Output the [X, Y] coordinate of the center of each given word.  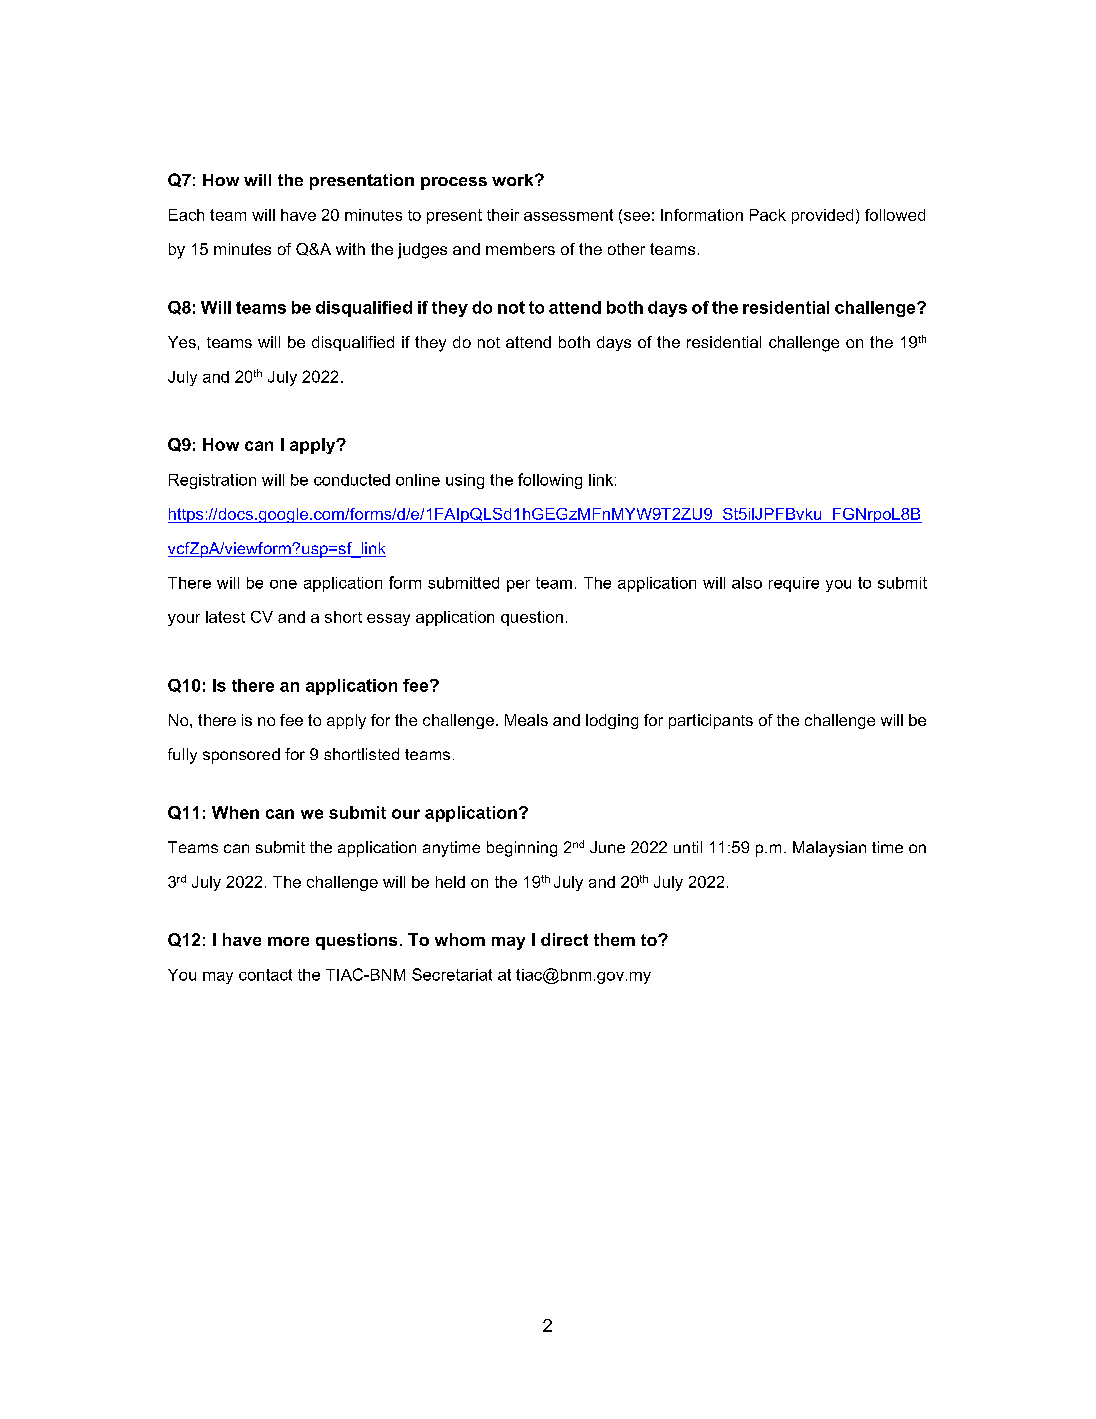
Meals [526, 720]
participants [711, 721]
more [288, 941]
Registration [212, 481]
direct [564, 939]
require [794, 584]
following [550, 481]
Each [186, 215]
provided [822, 216]
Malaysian [829, 849]
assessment [568, 215]
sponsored [241, 756]
